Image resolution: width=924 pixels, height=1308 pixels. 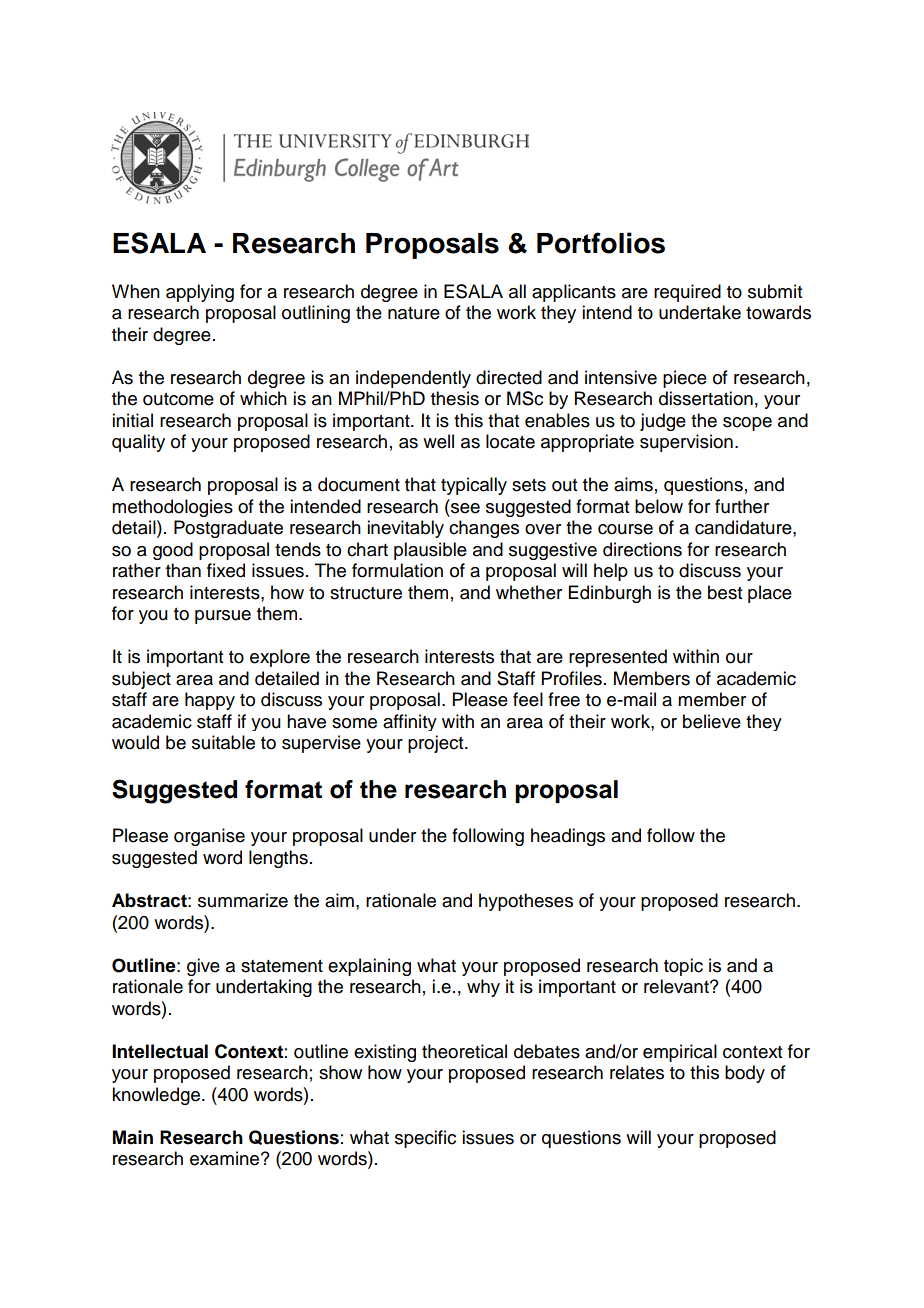 I want to click on body, so click(x=745, y=1074).
